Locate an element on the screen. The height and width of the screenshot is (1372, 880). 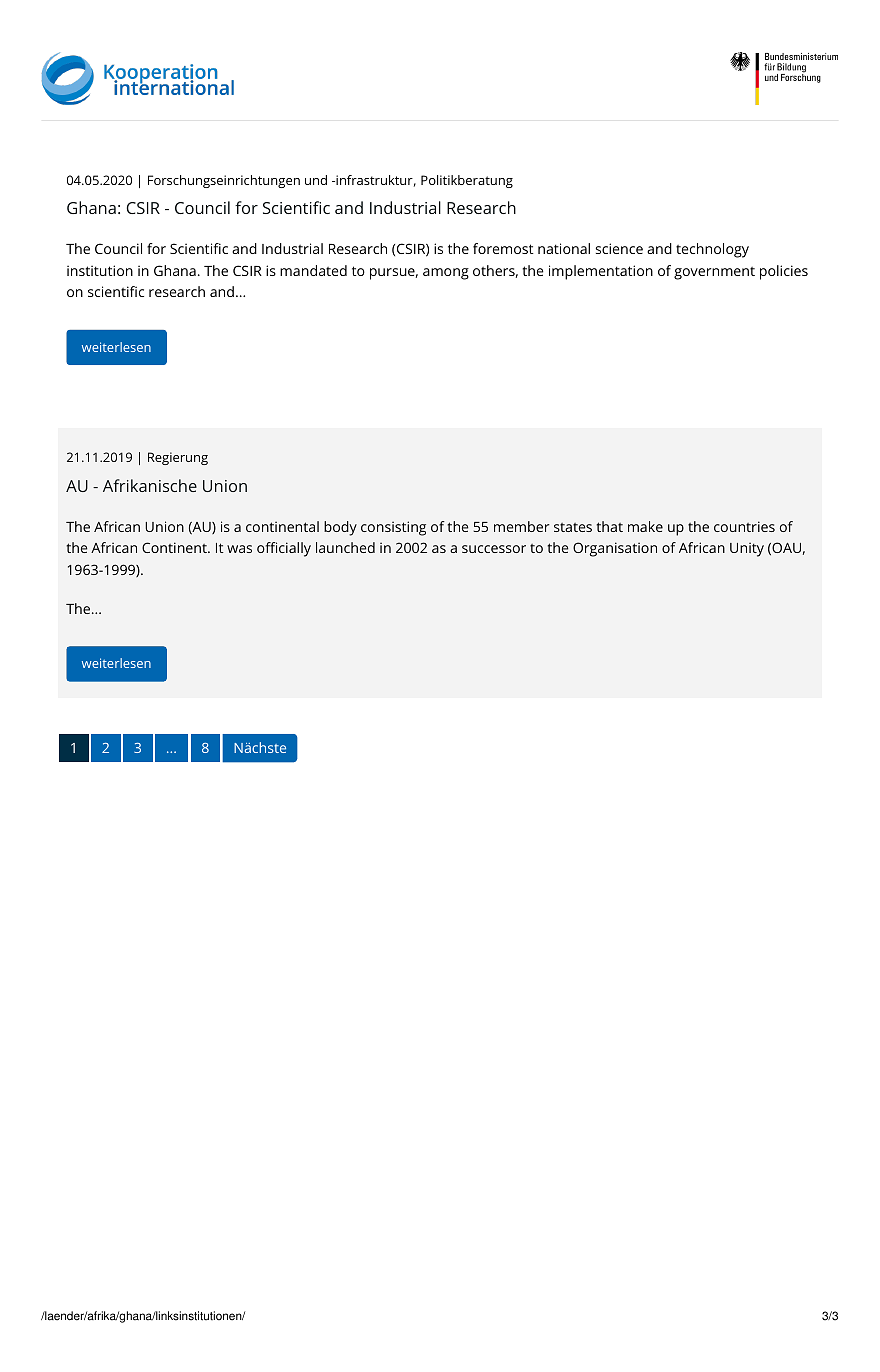
government is located at coordinates (714, 273).
